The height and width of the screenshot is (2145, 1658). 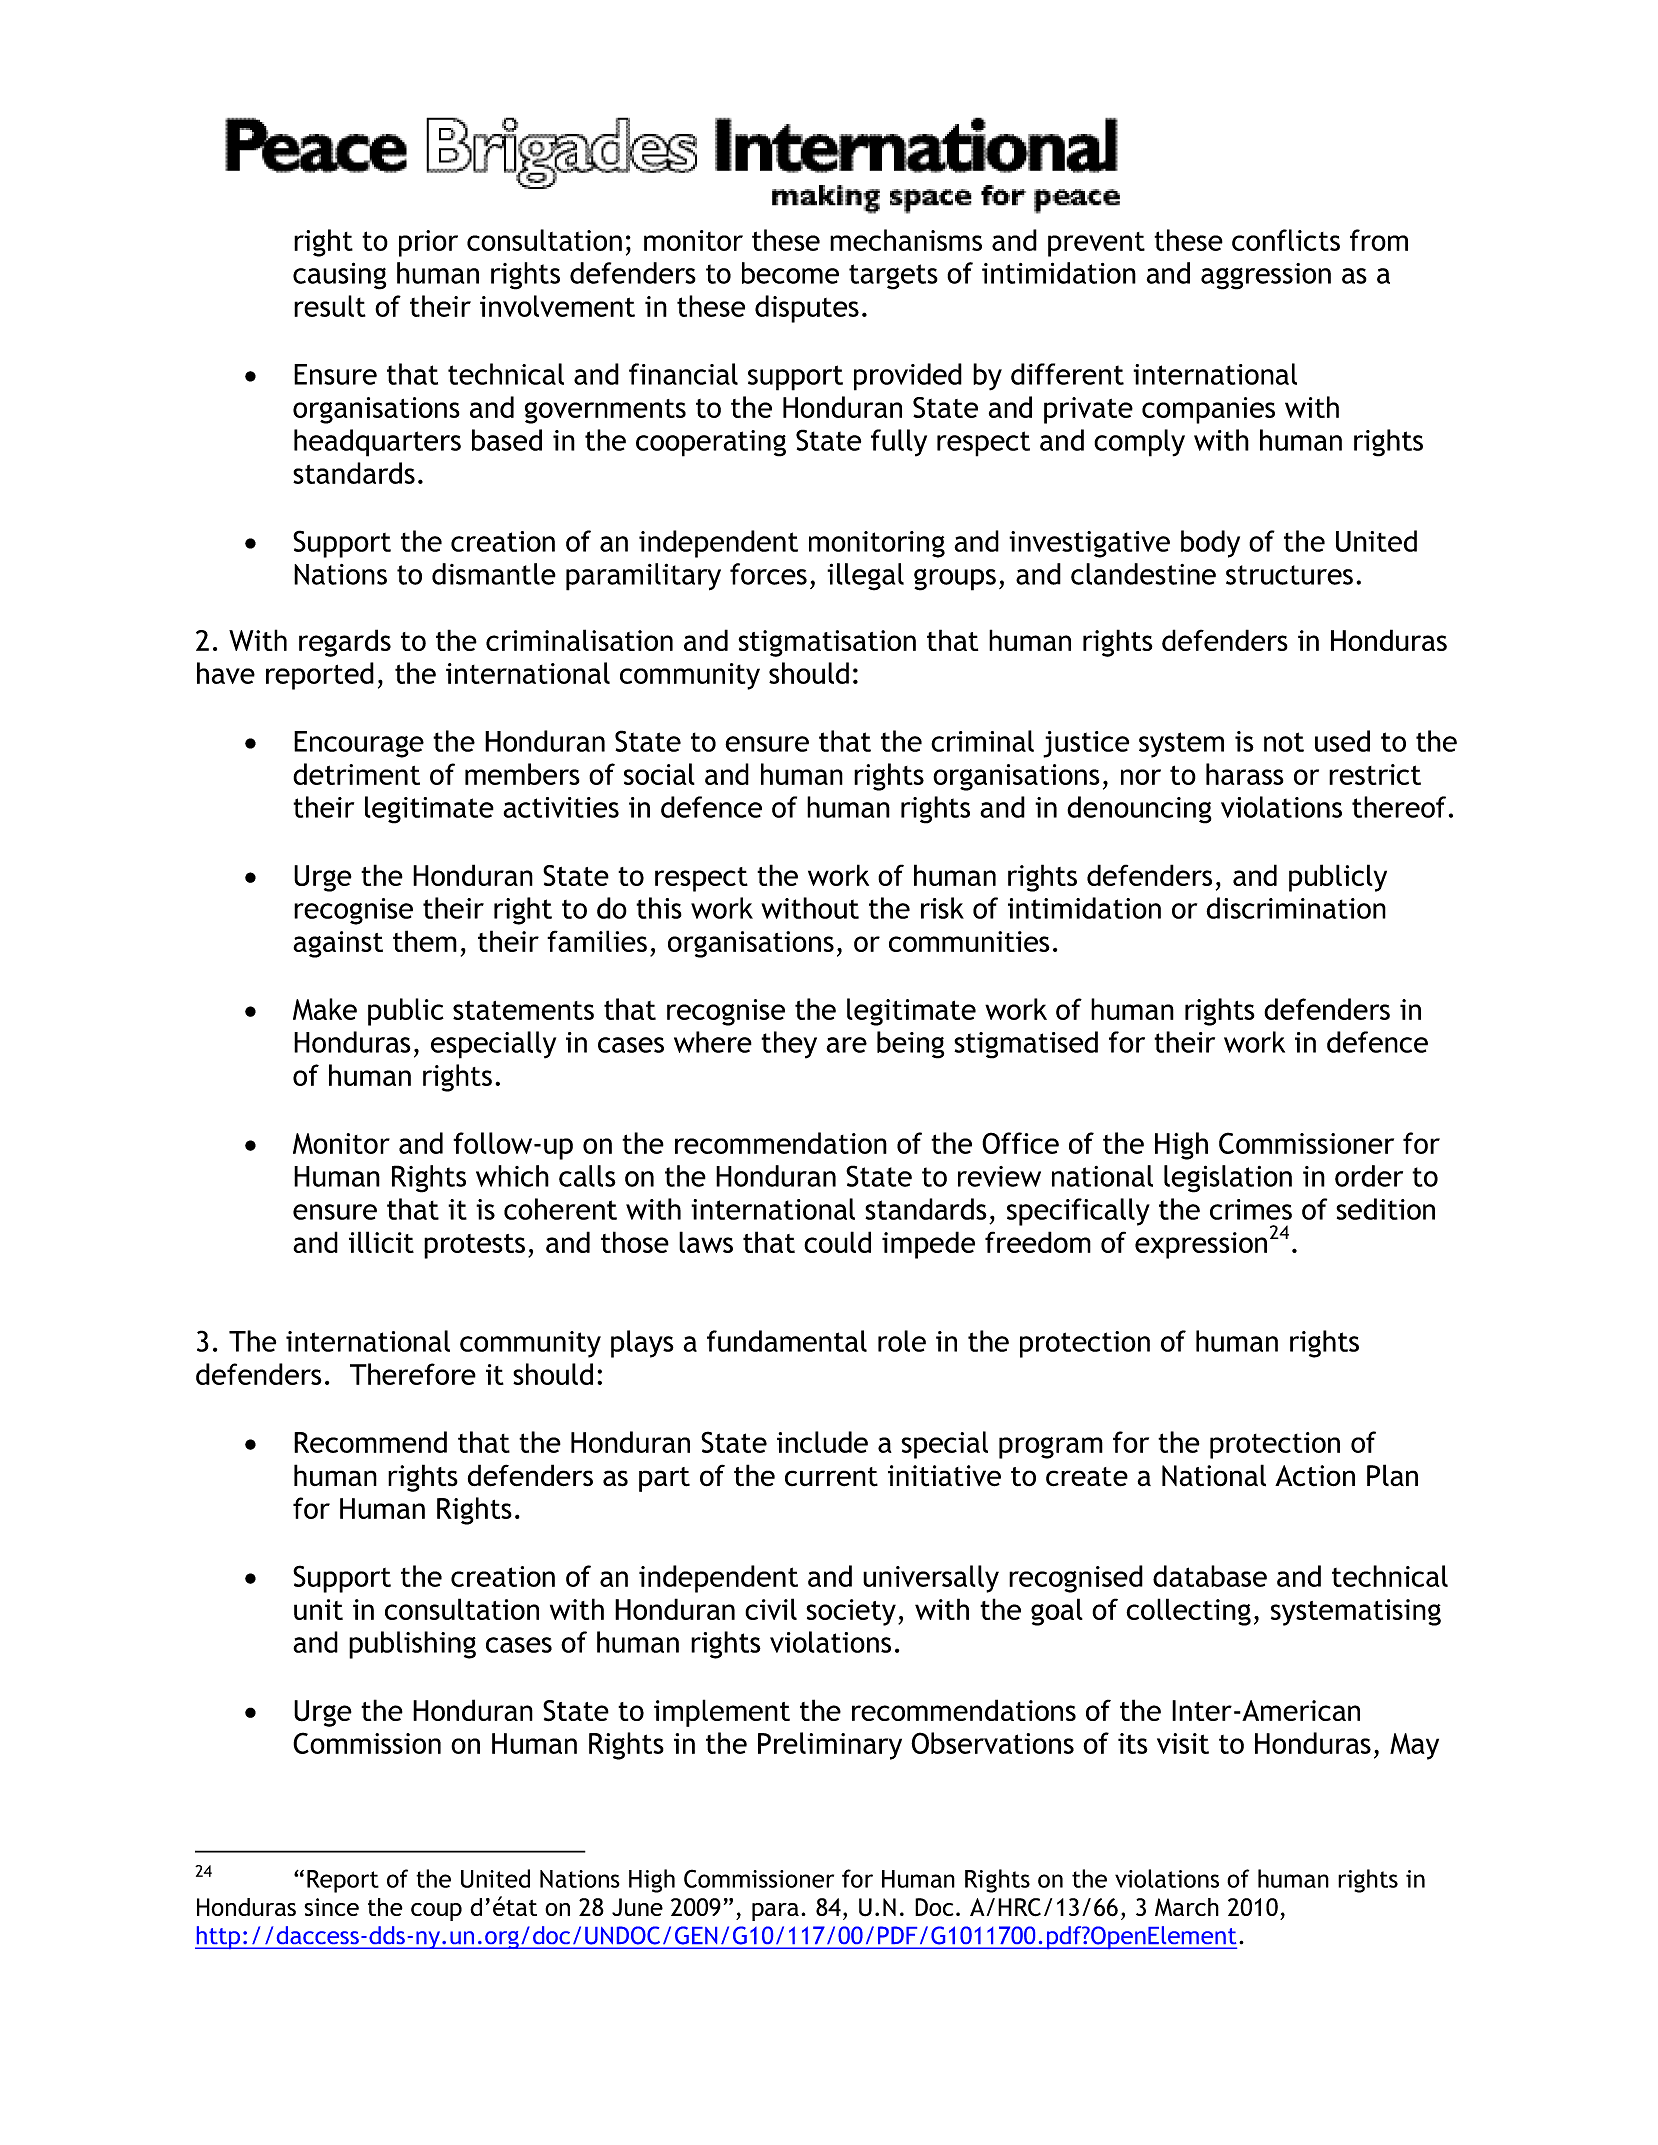 I want to click on Therefore, so click(x=413, y=1374).
